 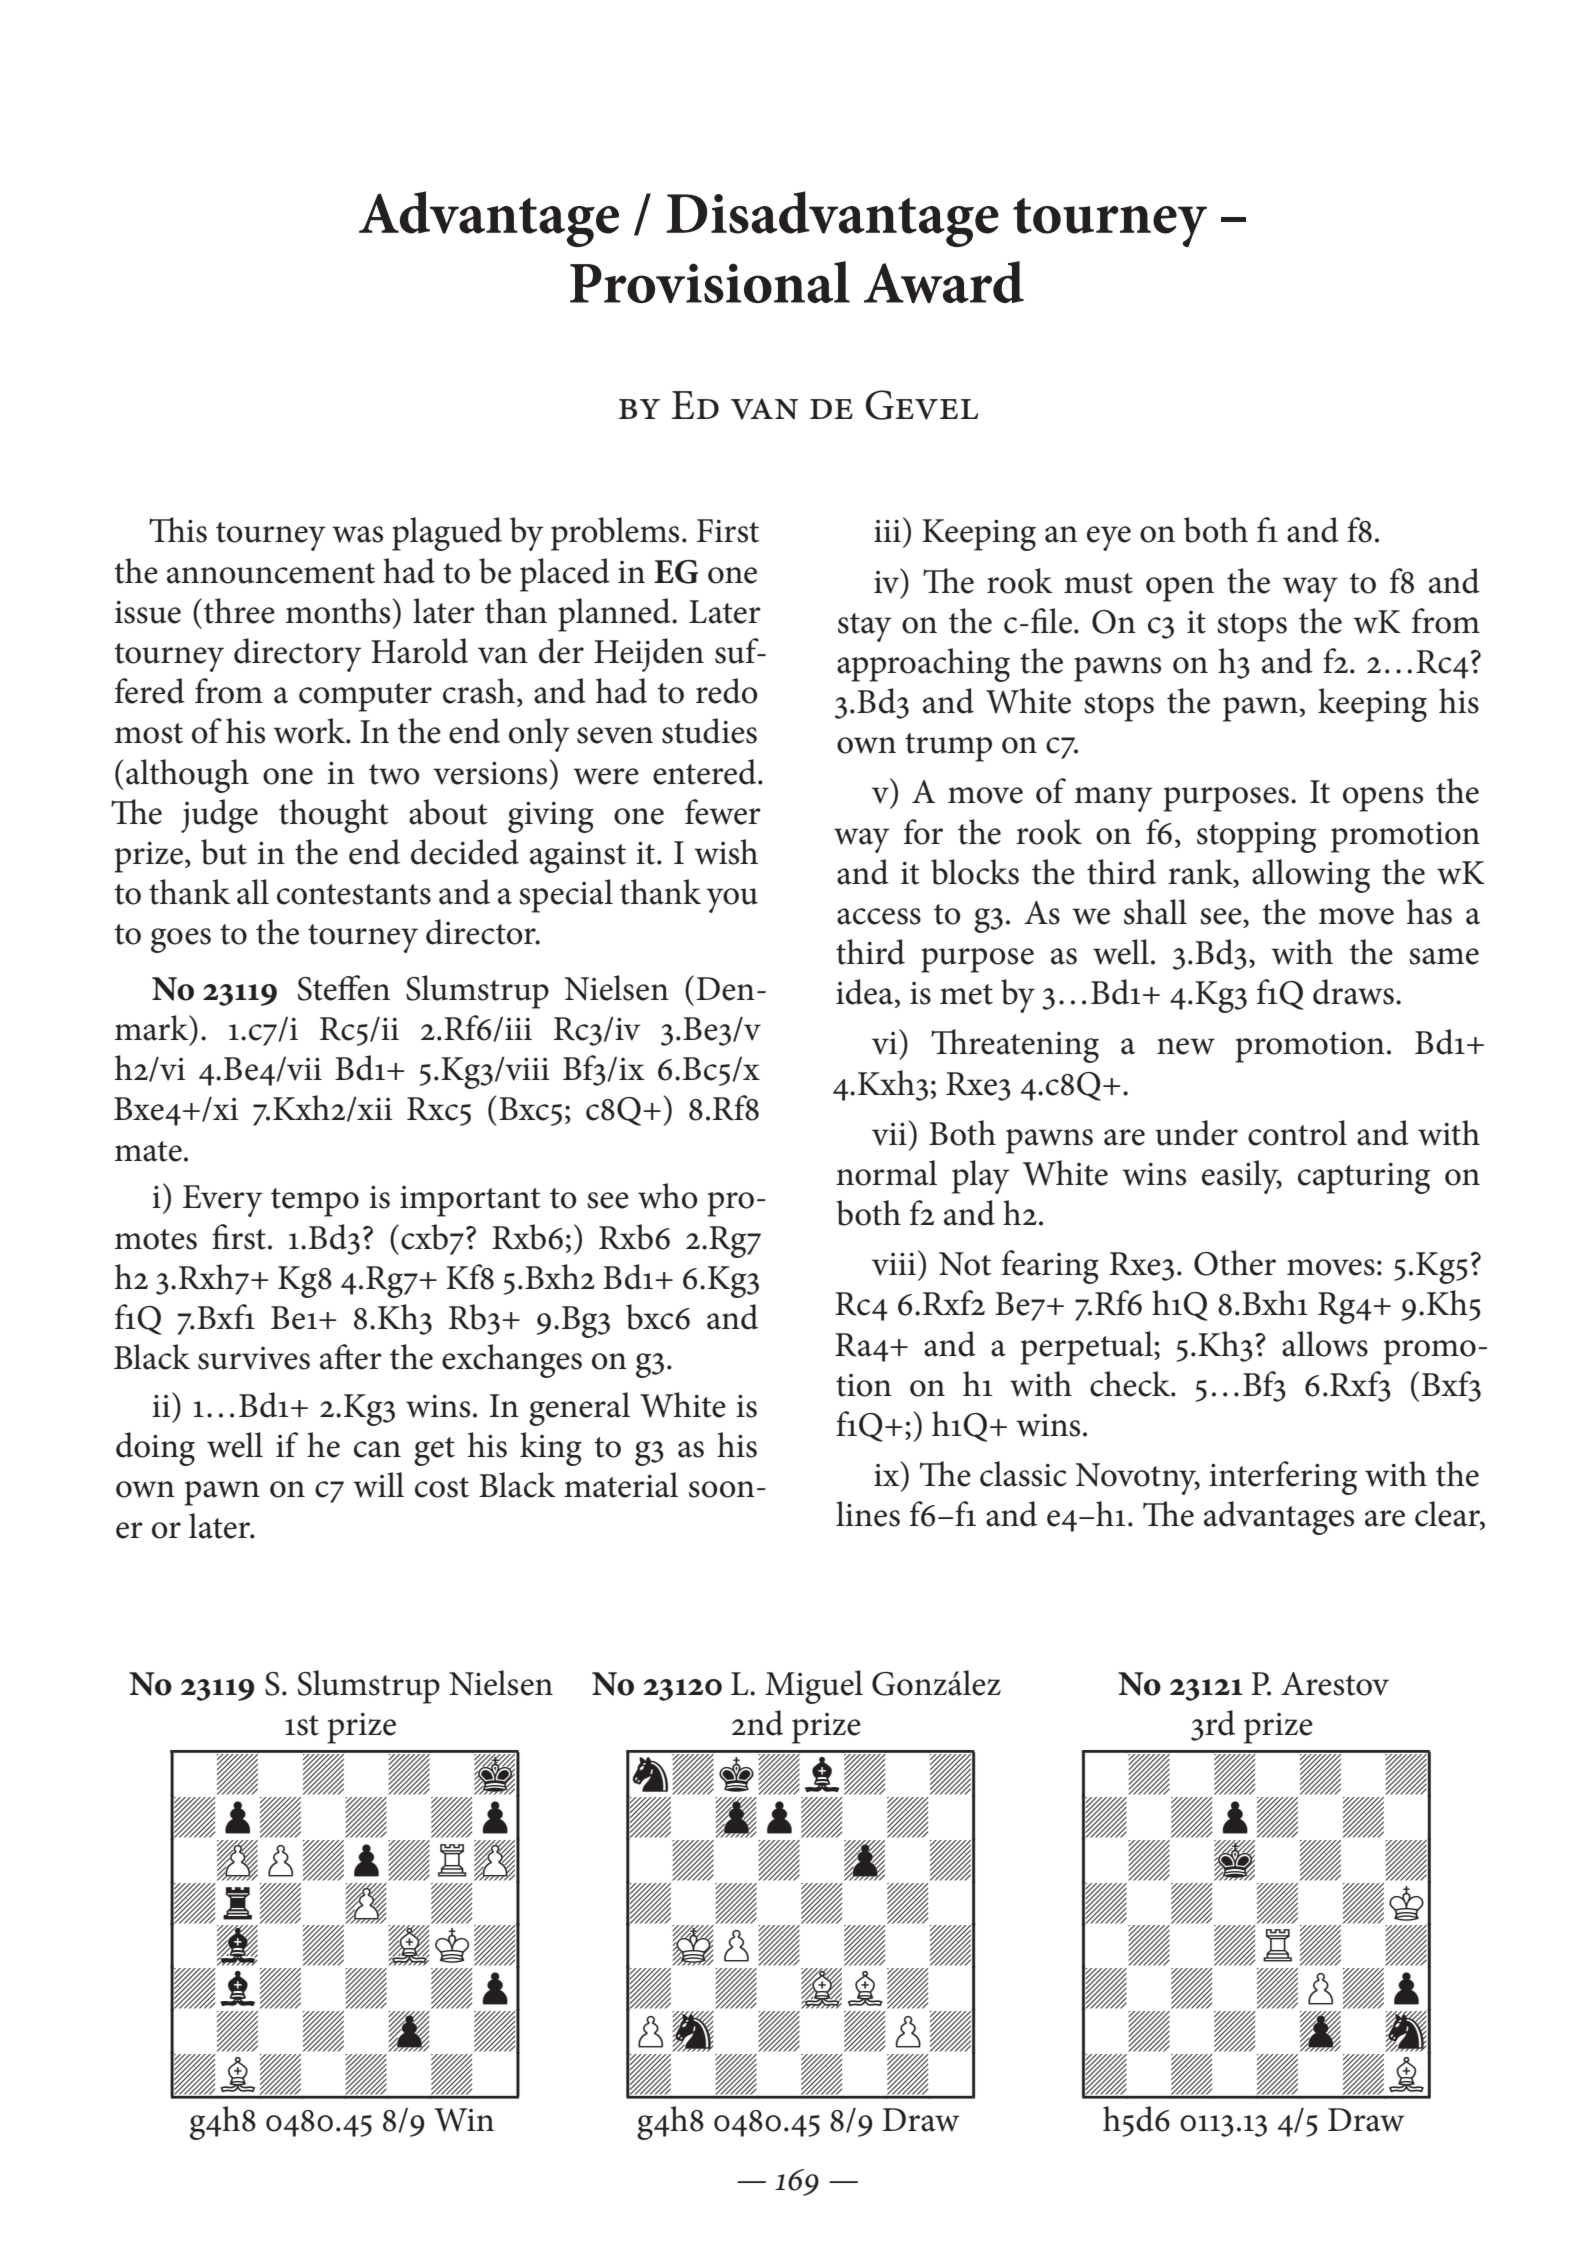 What do you see at coordinates (944, 282) in the document?
I see `Award` at bounding box center [944, 282].
